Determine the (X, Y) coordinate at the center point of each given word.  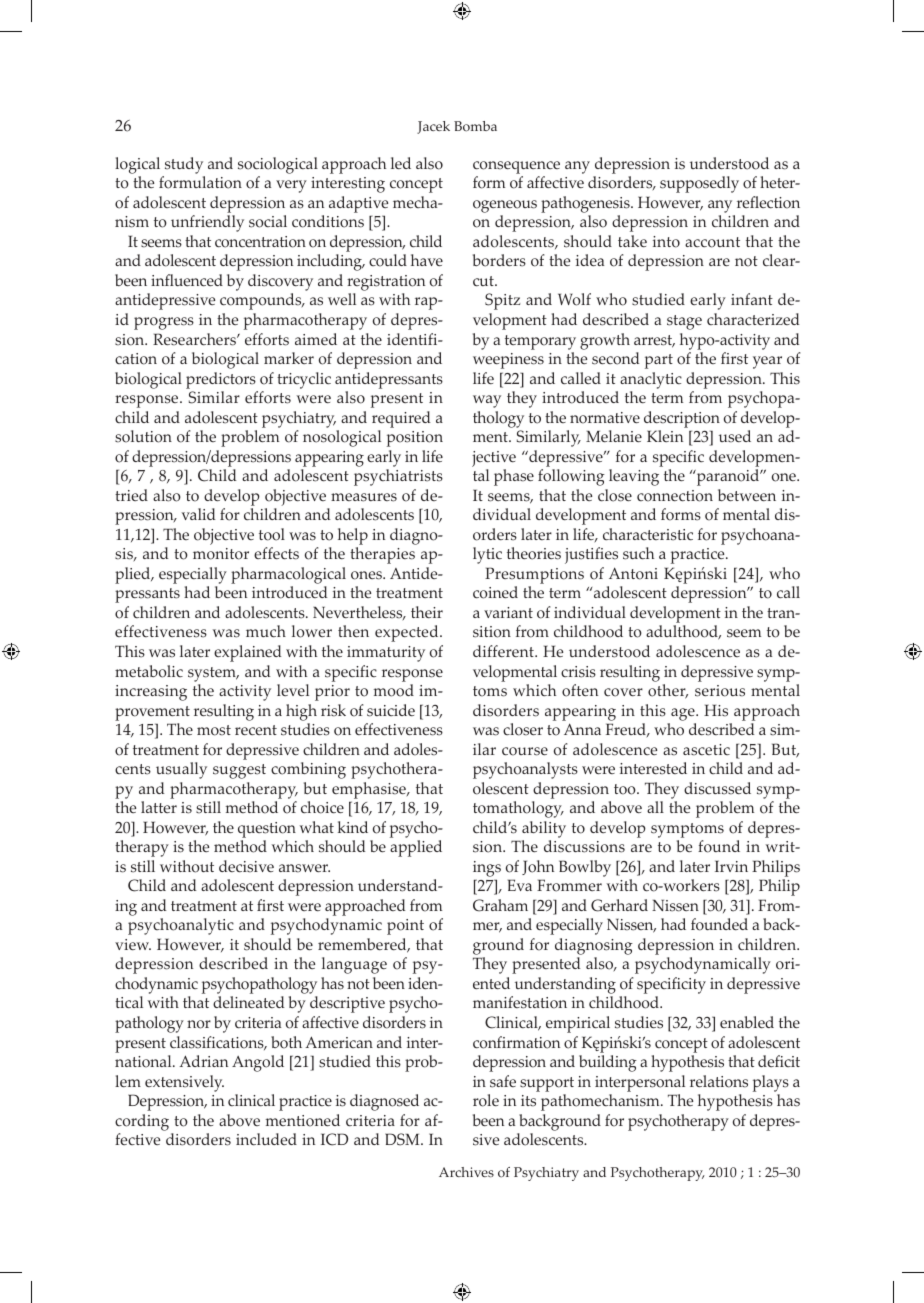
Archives (466, 1172)
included (266, 1139)
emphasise (370, 790)
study (184, 165)
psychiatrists (398, 477)
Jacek (433, 127)
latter (159, 807)
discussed (717, 788)
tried (131, 495)
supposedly (699, 184)
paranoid (728, 477)
